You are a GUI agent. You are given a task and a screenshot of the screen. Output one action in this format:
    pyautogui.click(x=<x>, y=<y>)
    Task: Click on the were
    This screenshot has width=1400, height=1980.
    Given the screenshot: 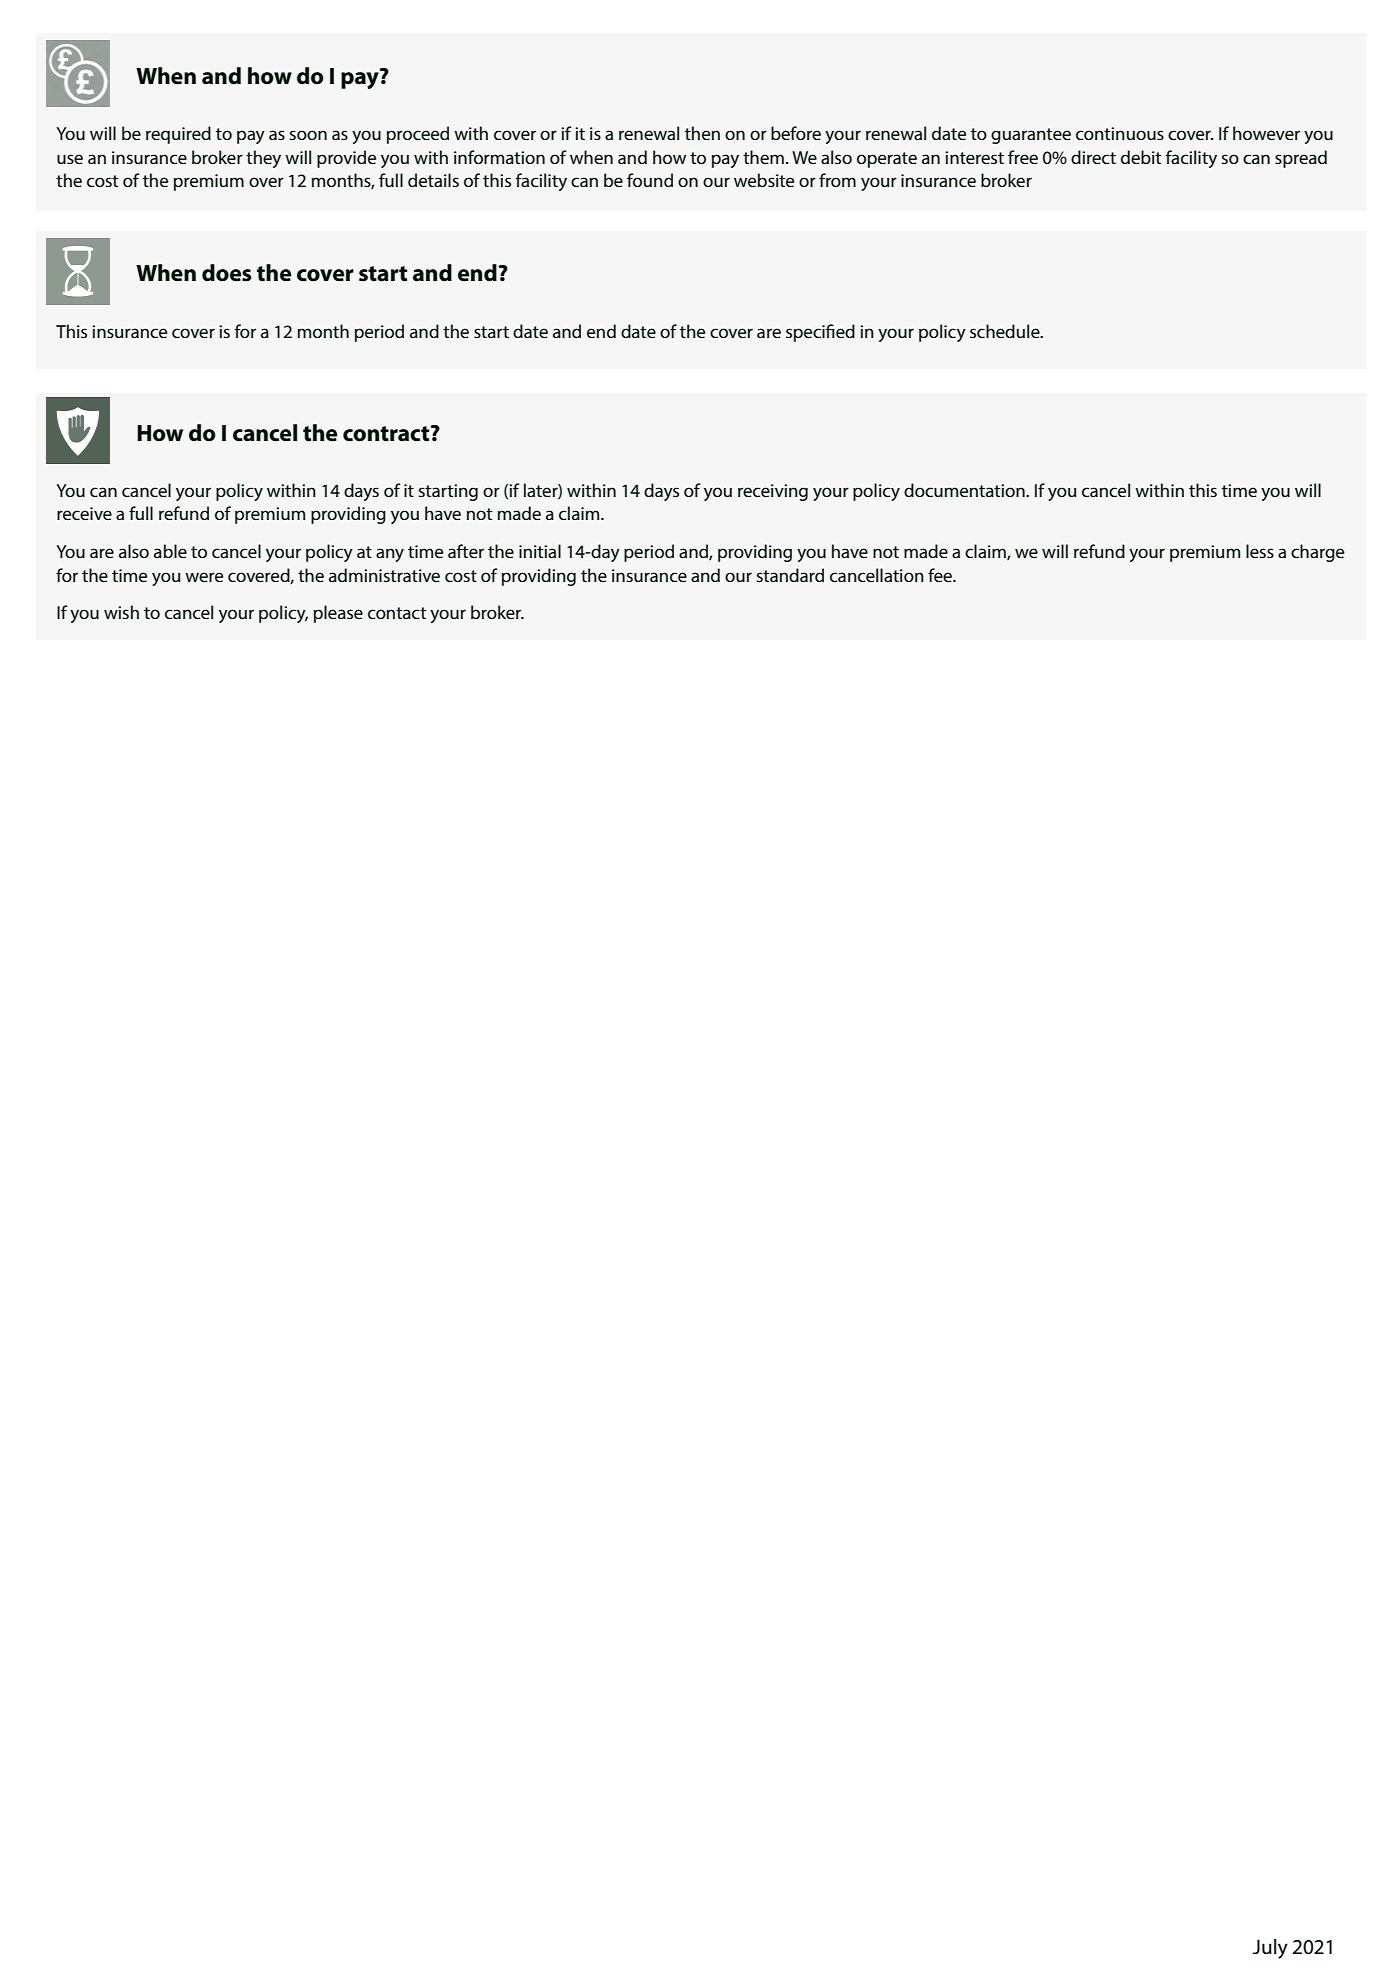 What is the action you would take?
    pyautogui.click(x=204, y=577)
